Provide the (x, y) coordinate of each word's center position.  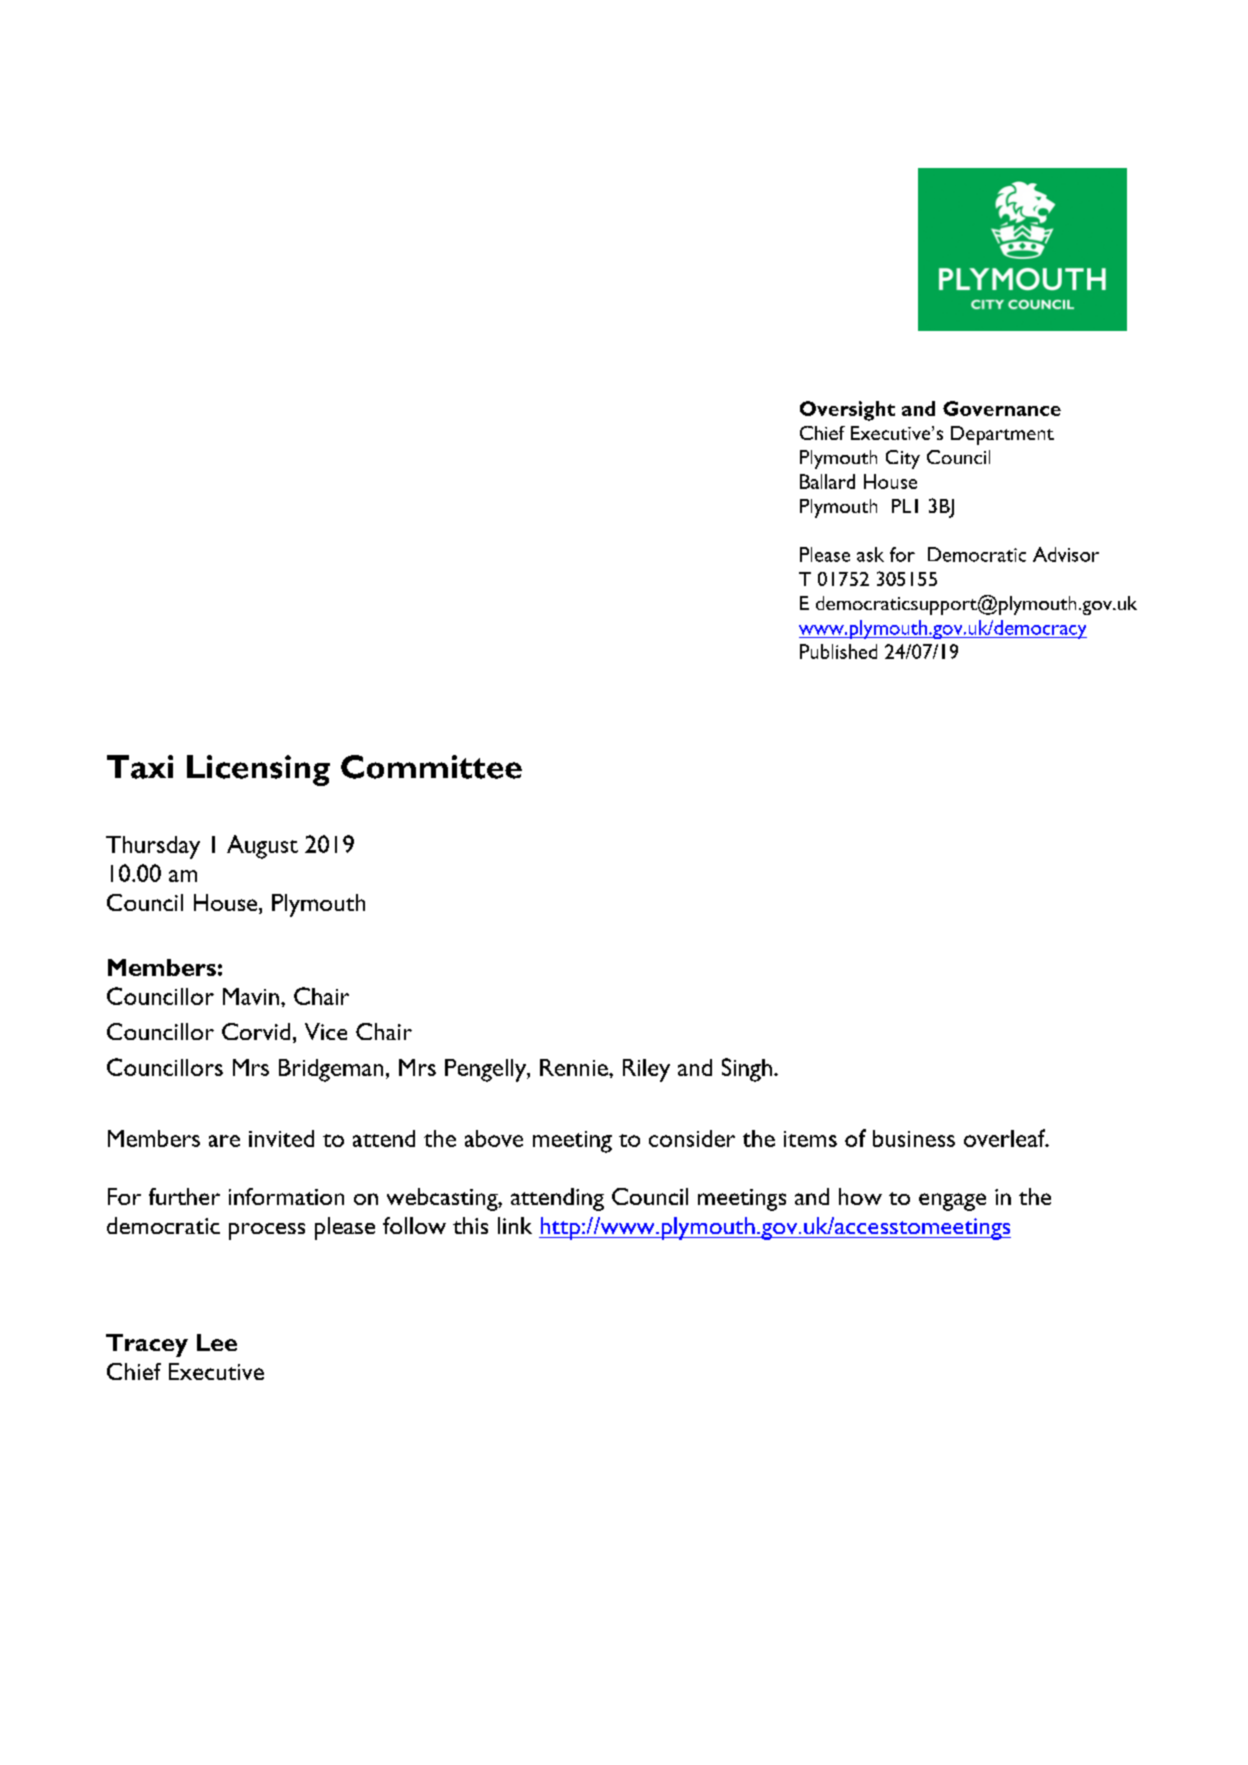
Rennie (575, 1067)
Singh (747, 1070)
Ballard (827, 481)
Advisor (1066, 554)
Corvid (256, 1031)
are (224, 1141)
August (262, 847)
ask (870, 554)
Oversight (847, 411)
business (914, 1138)
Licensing (258, 770)
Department (1002, 435)
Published (838, 651)
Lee (217, 1342)
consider (692, 1138)
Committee (431, 767)
